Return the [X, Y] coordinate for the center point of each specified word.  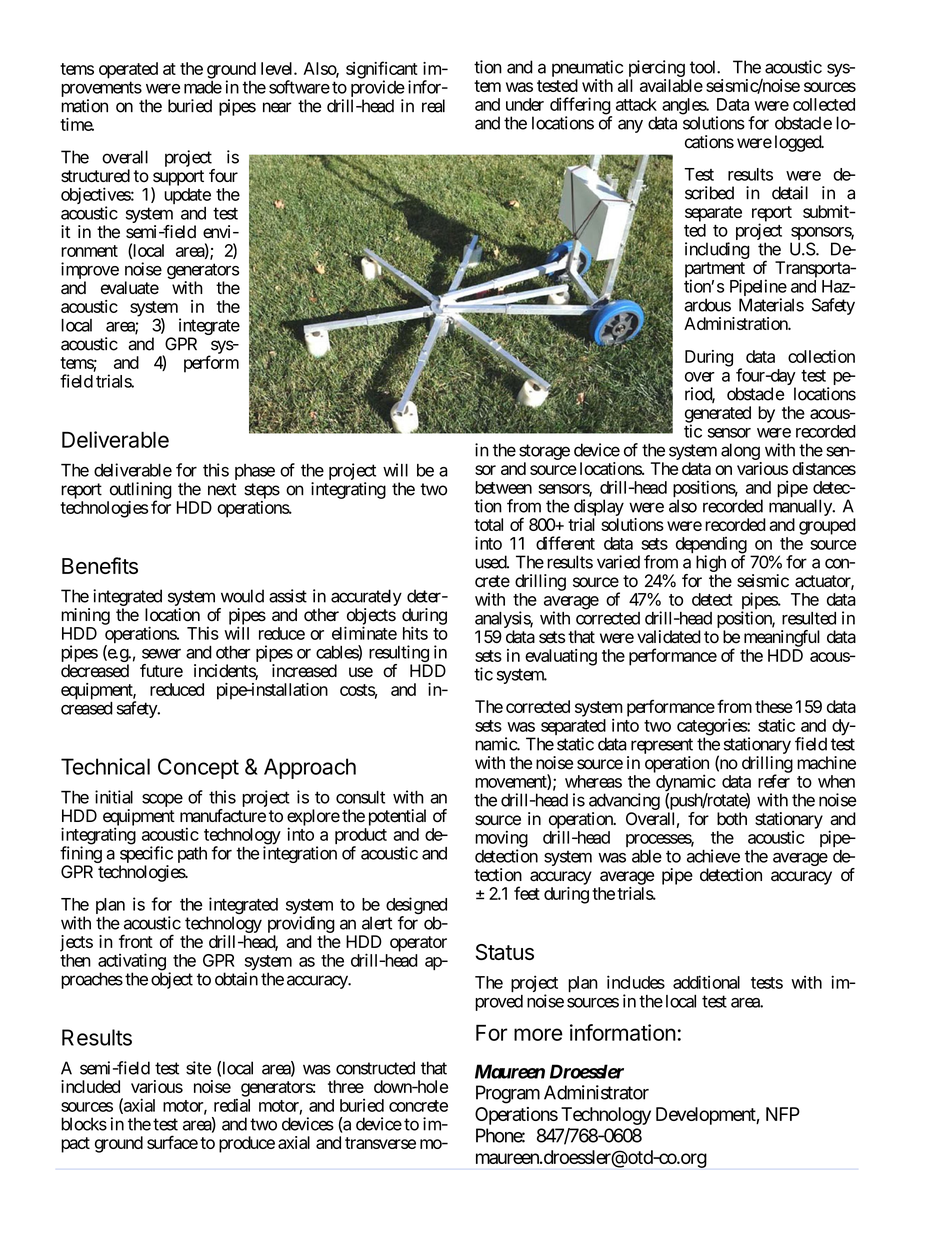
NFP [783, 1114]
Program [508, 1094]
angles [684, 107]
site [198, 1068]
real [433, 106]
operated [128, 70]
